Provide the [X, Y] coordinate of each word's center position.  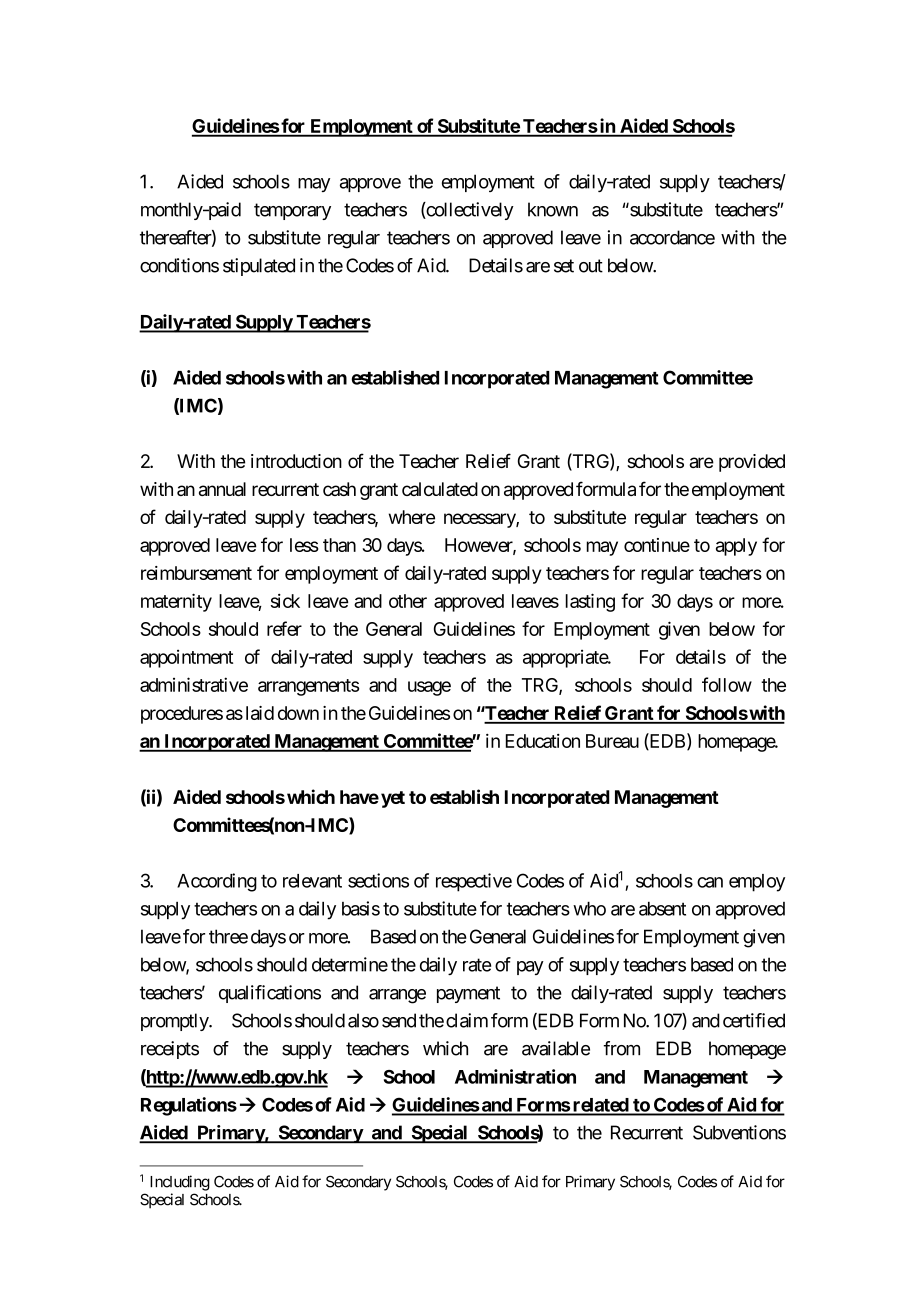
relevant [312, 881]
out [591, 266]
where [412, 517]
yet [393, 799]
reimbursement [196, 573]
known [553, 209]
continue [657, 545]
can [710, 882]
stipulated [259, 267]
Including [180, 1183]
